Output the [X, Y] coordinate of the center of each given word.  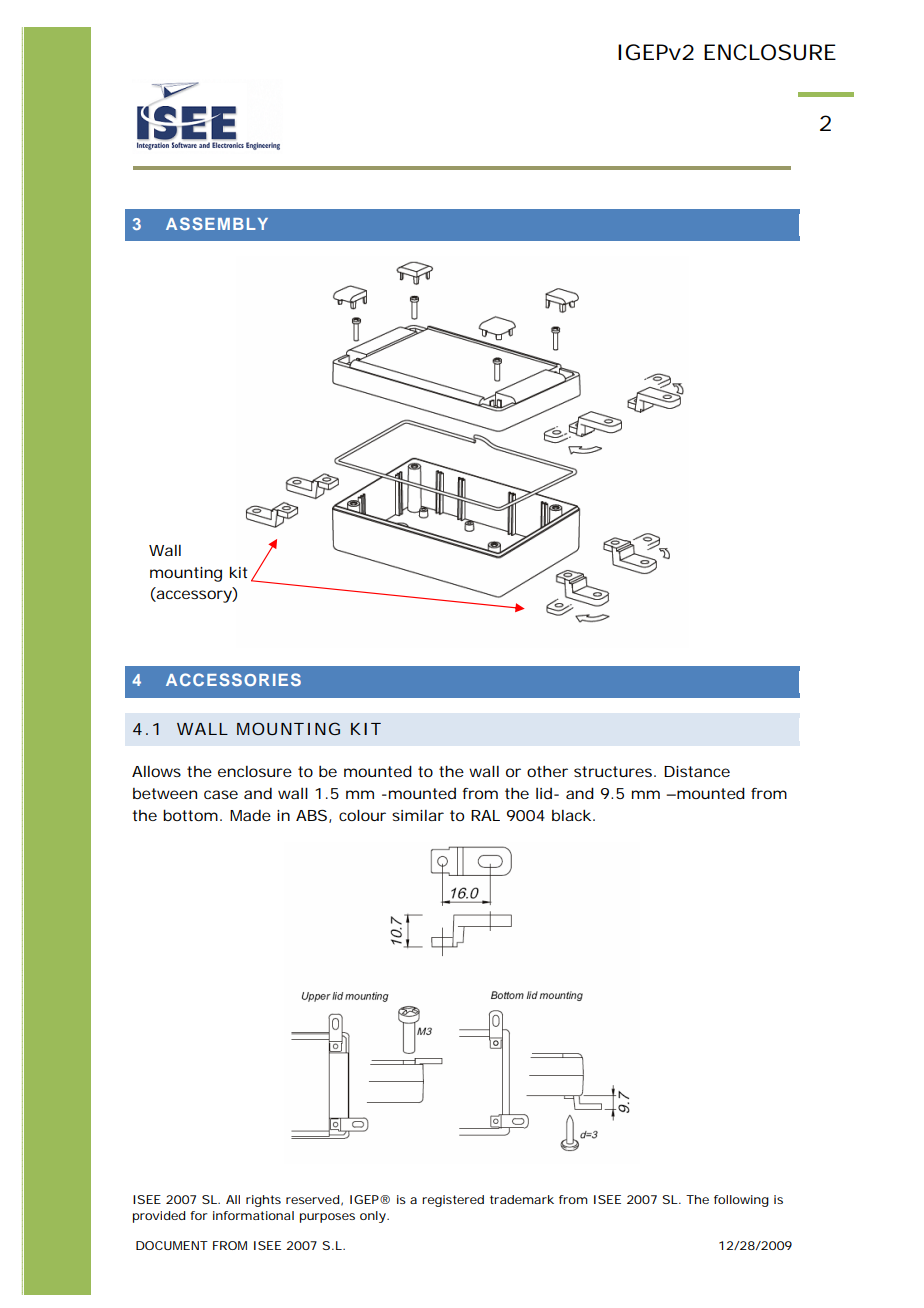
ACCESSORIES [233, 679]
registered [453, 1201]
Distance [697, 771]
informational [253, 1215]
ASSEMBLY [217, 223]
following [741, 1201]
